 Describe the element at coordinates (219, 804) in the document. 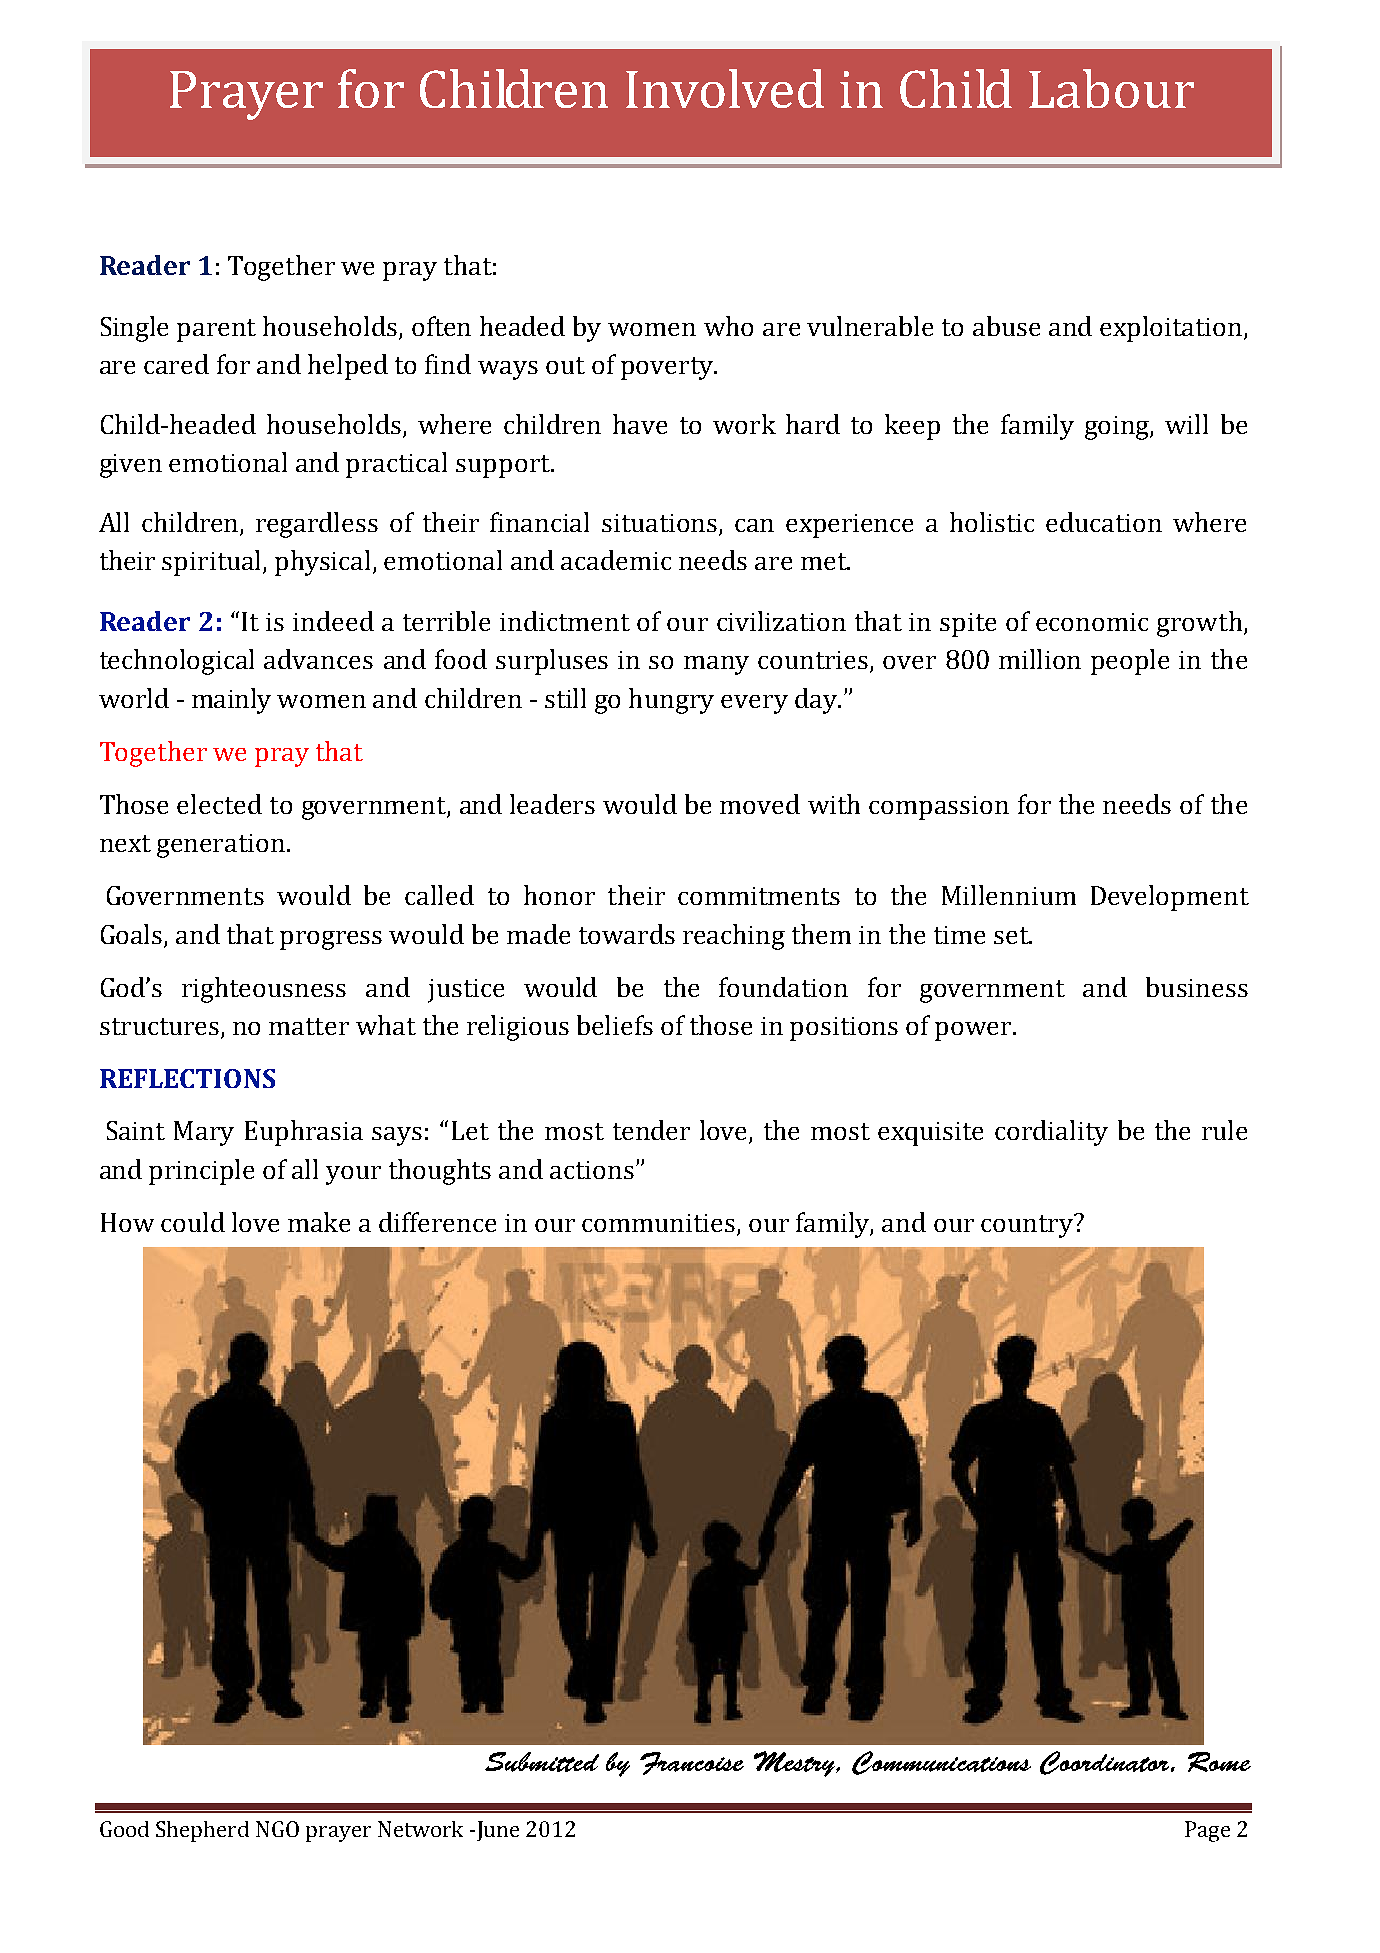

I see `elected` at that location.
